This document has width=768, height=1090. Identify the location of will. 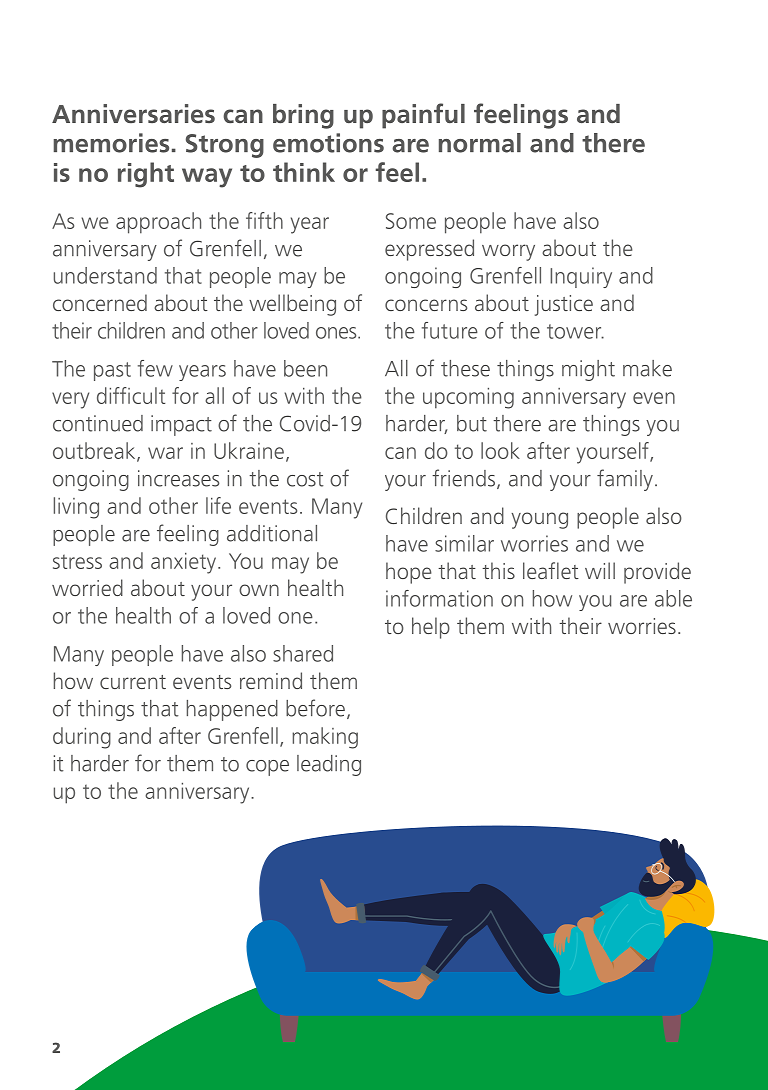
(600, 570).
